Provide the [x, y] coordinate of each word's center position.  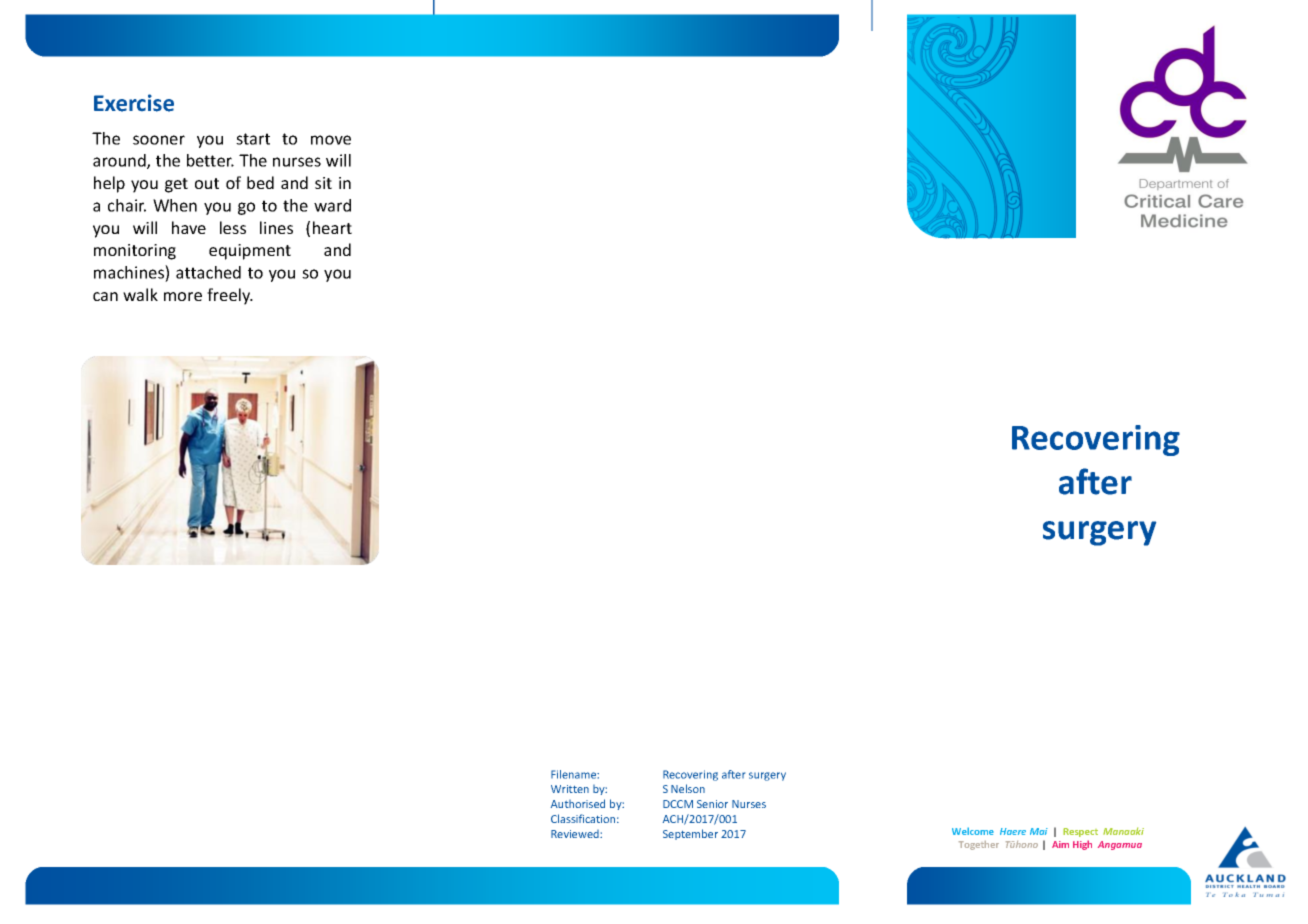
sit [323, 183]
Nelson [688, 788]
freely [230, 296]
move [331, 140]
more [183, 296]
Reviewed [576, 834]
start [253, 139]
